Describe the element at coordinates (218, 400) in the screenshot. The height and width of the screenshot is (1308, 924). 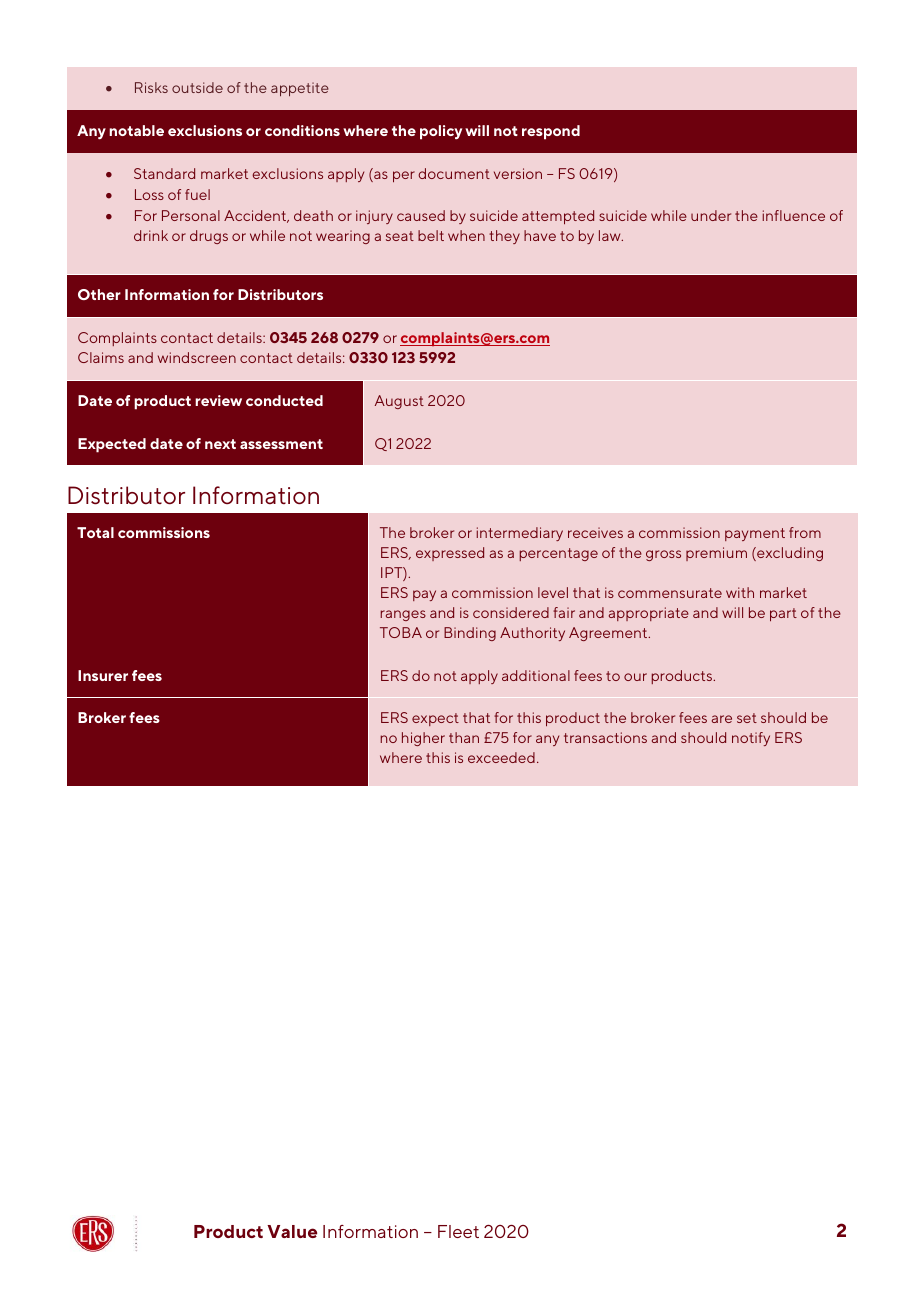
I see `review` at that location.
